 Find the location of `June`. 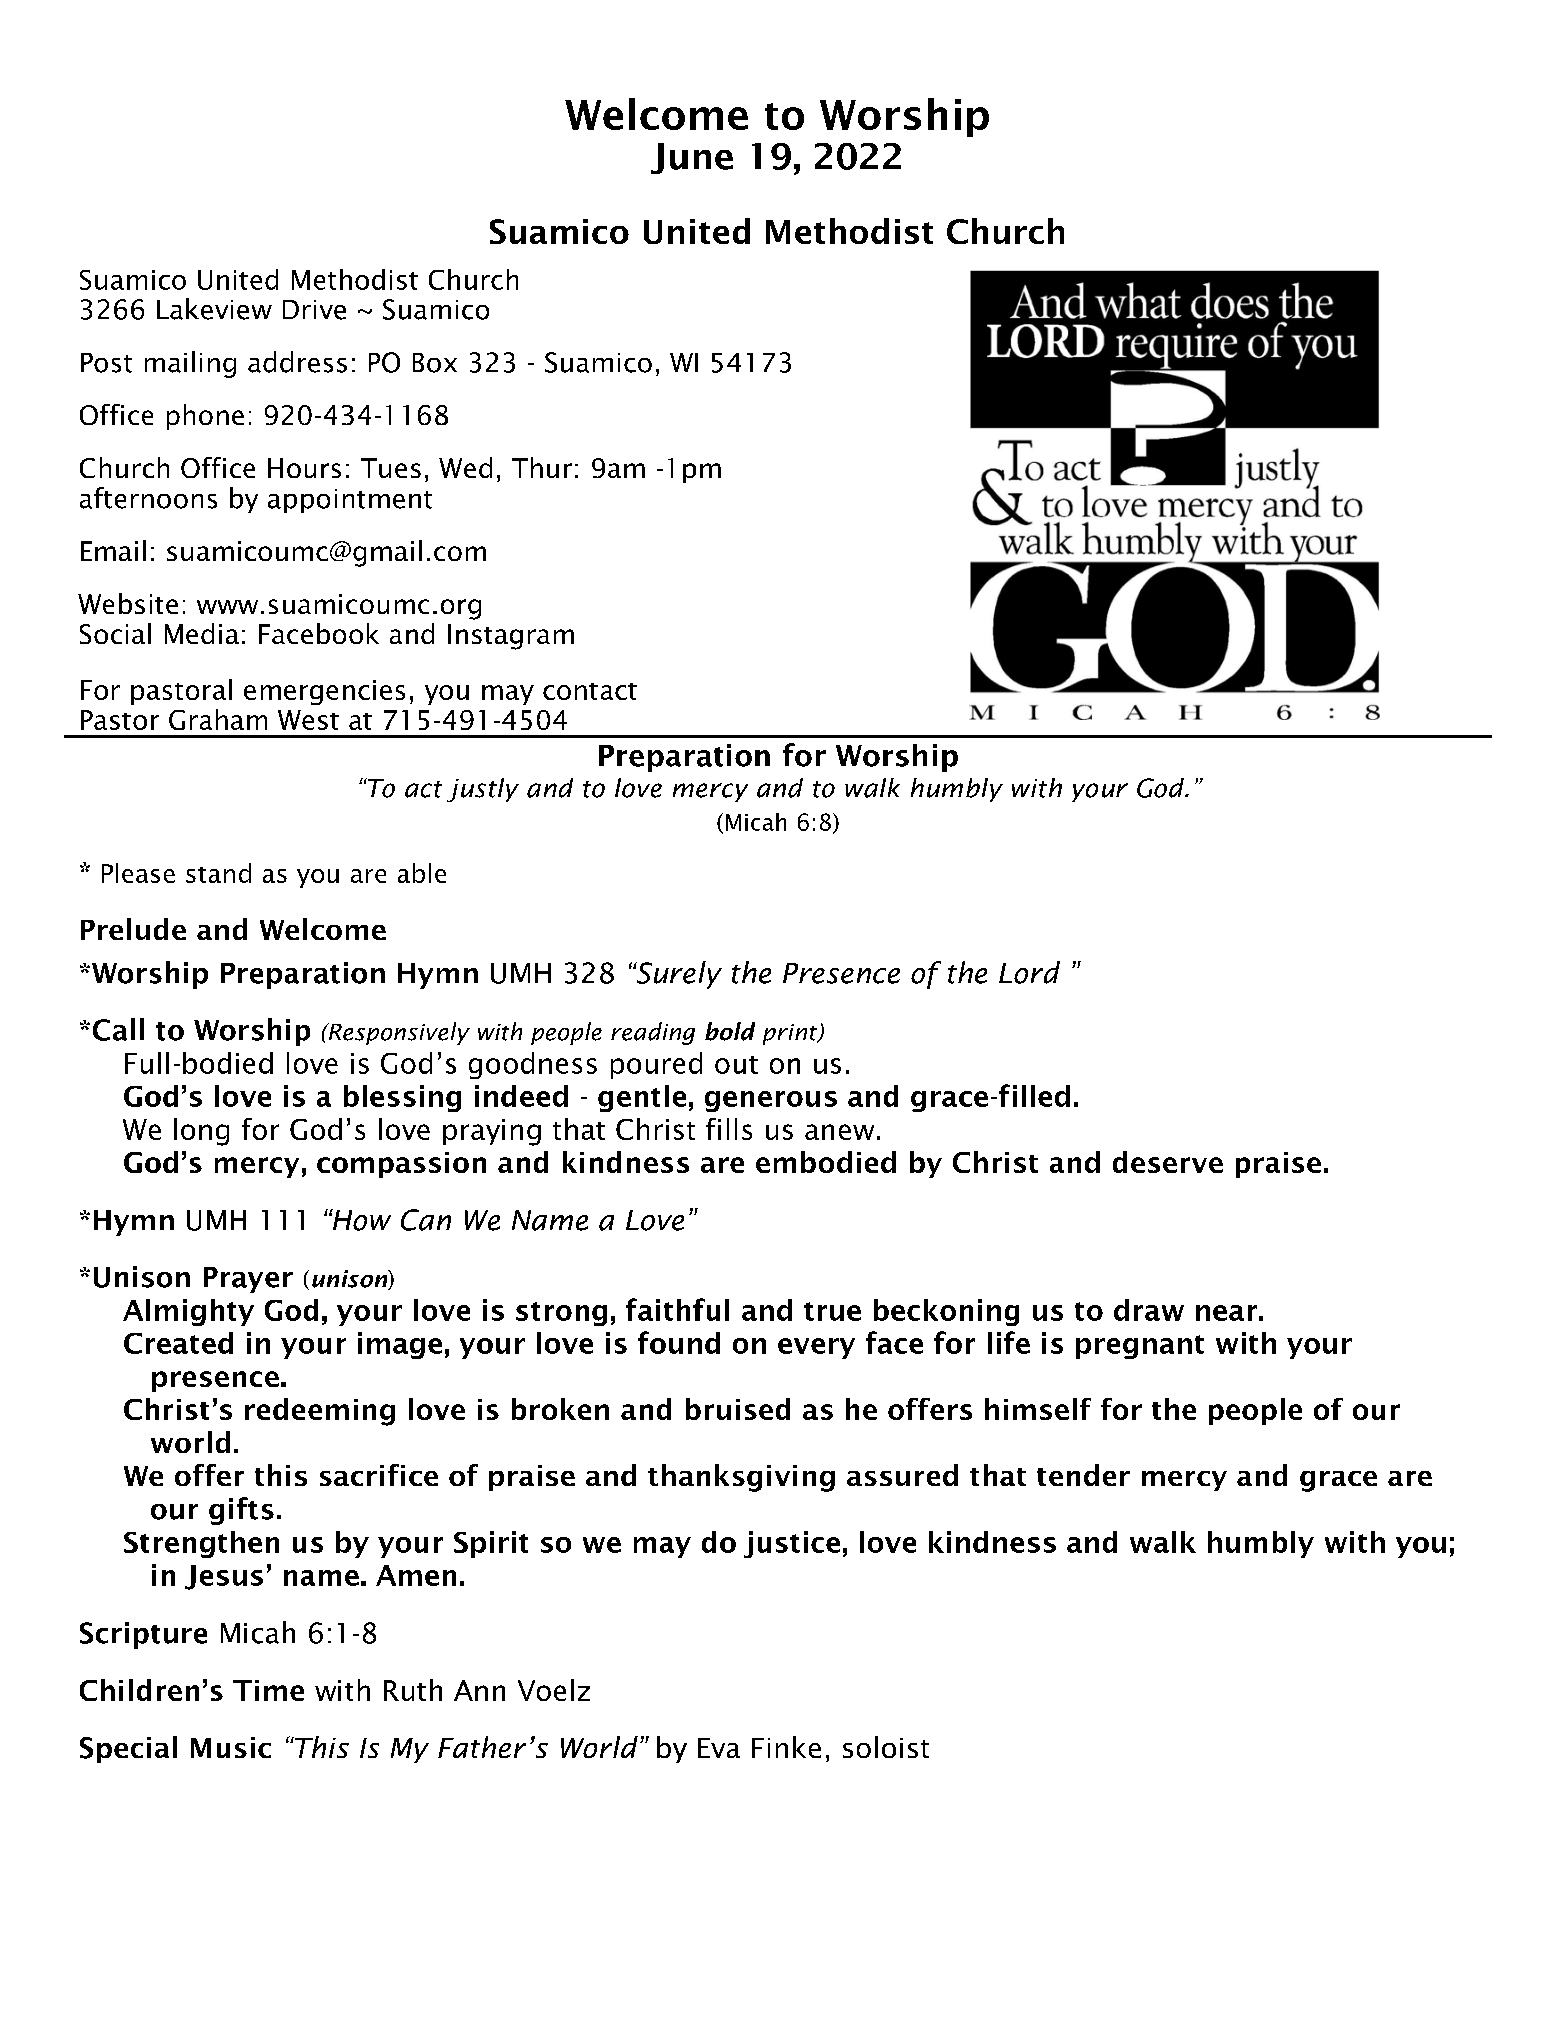

June is located at coordinates (692, 158).
